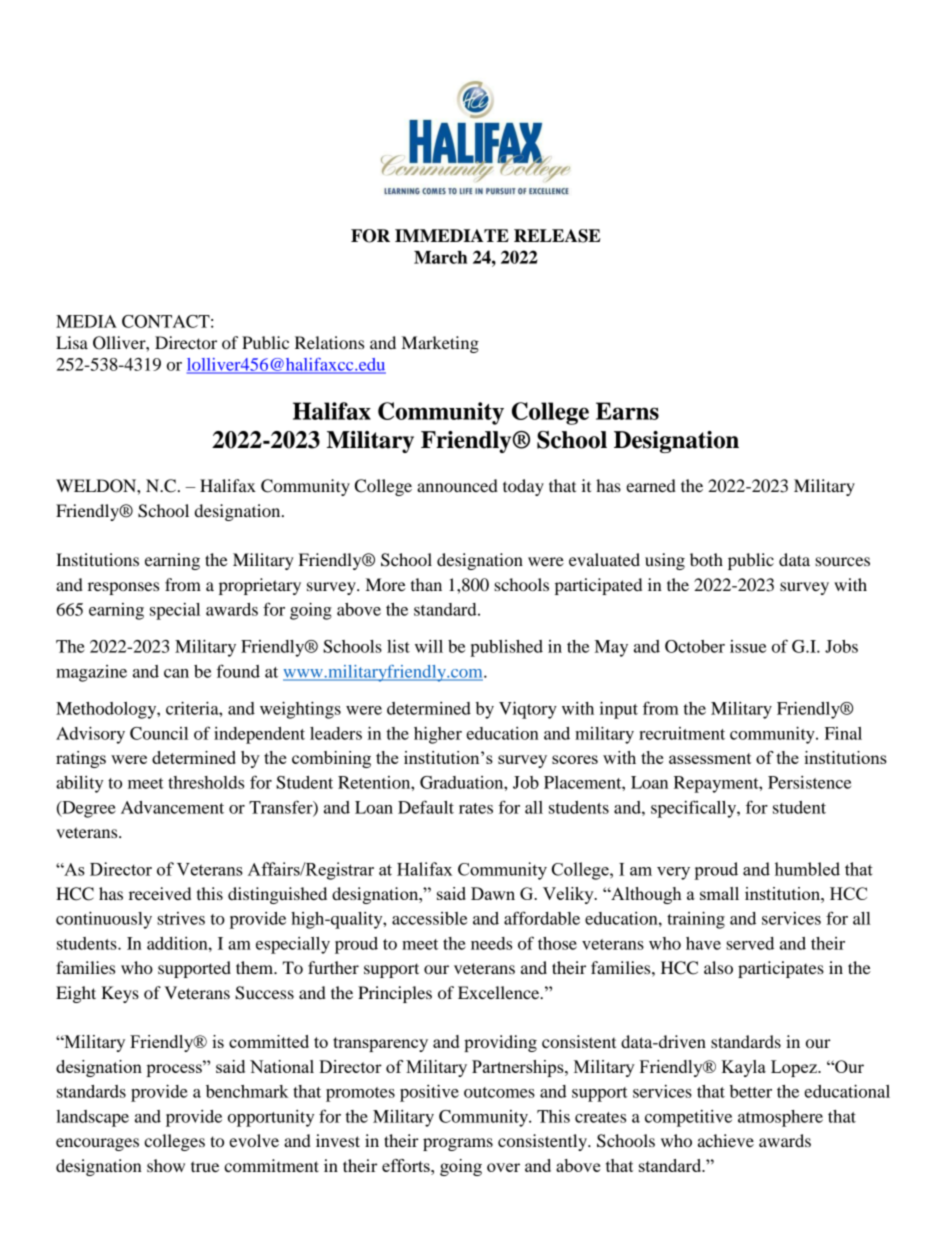 This screenshot has height=1233, width=952. I want to click on will, so click(429, 646).
